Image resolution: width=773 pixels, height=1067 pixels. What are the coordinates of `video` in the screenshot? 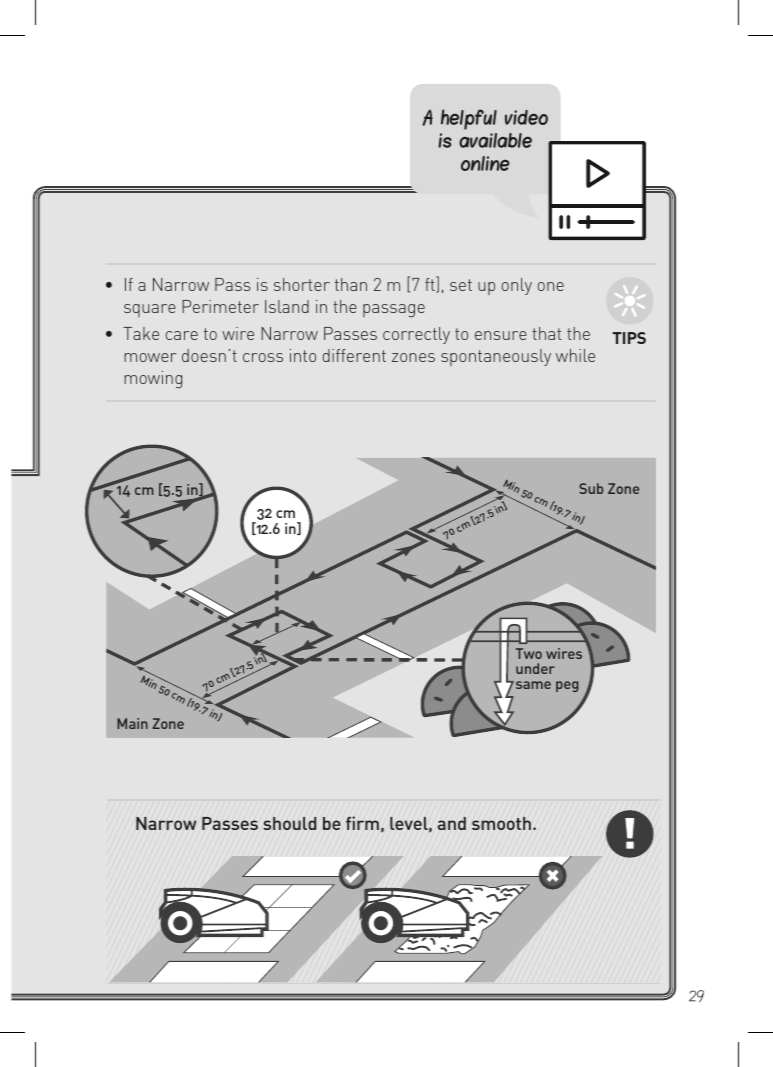 It's located at (526, 117).
